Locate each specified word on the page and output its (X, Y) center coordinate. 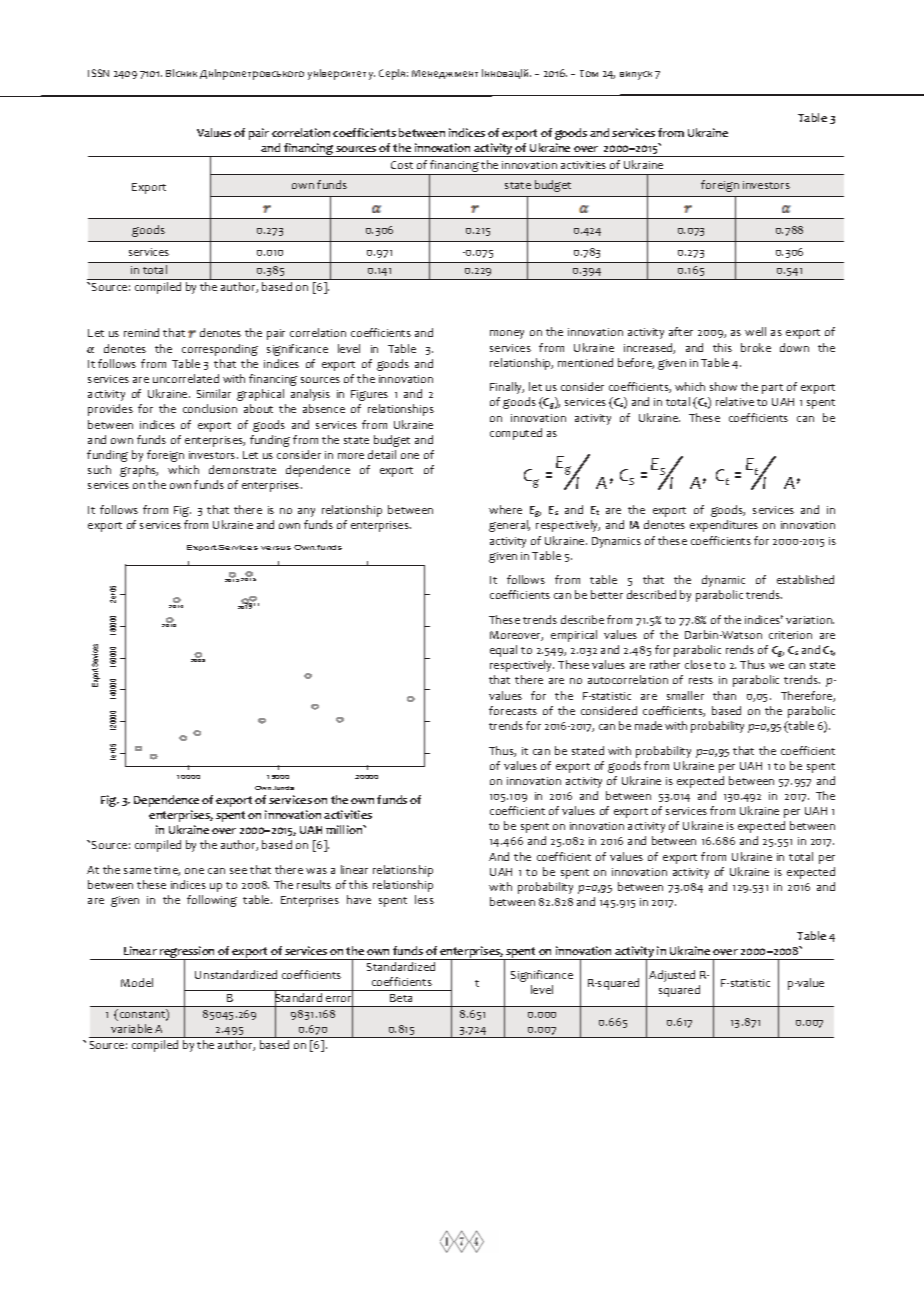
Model (137, 982)
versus (276, 548)
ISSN (98, 73)
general (509, 526)
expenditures (724, 526)
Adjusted (672, 976)
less (424, 899)
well (755, 331)
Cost (402, 165)
